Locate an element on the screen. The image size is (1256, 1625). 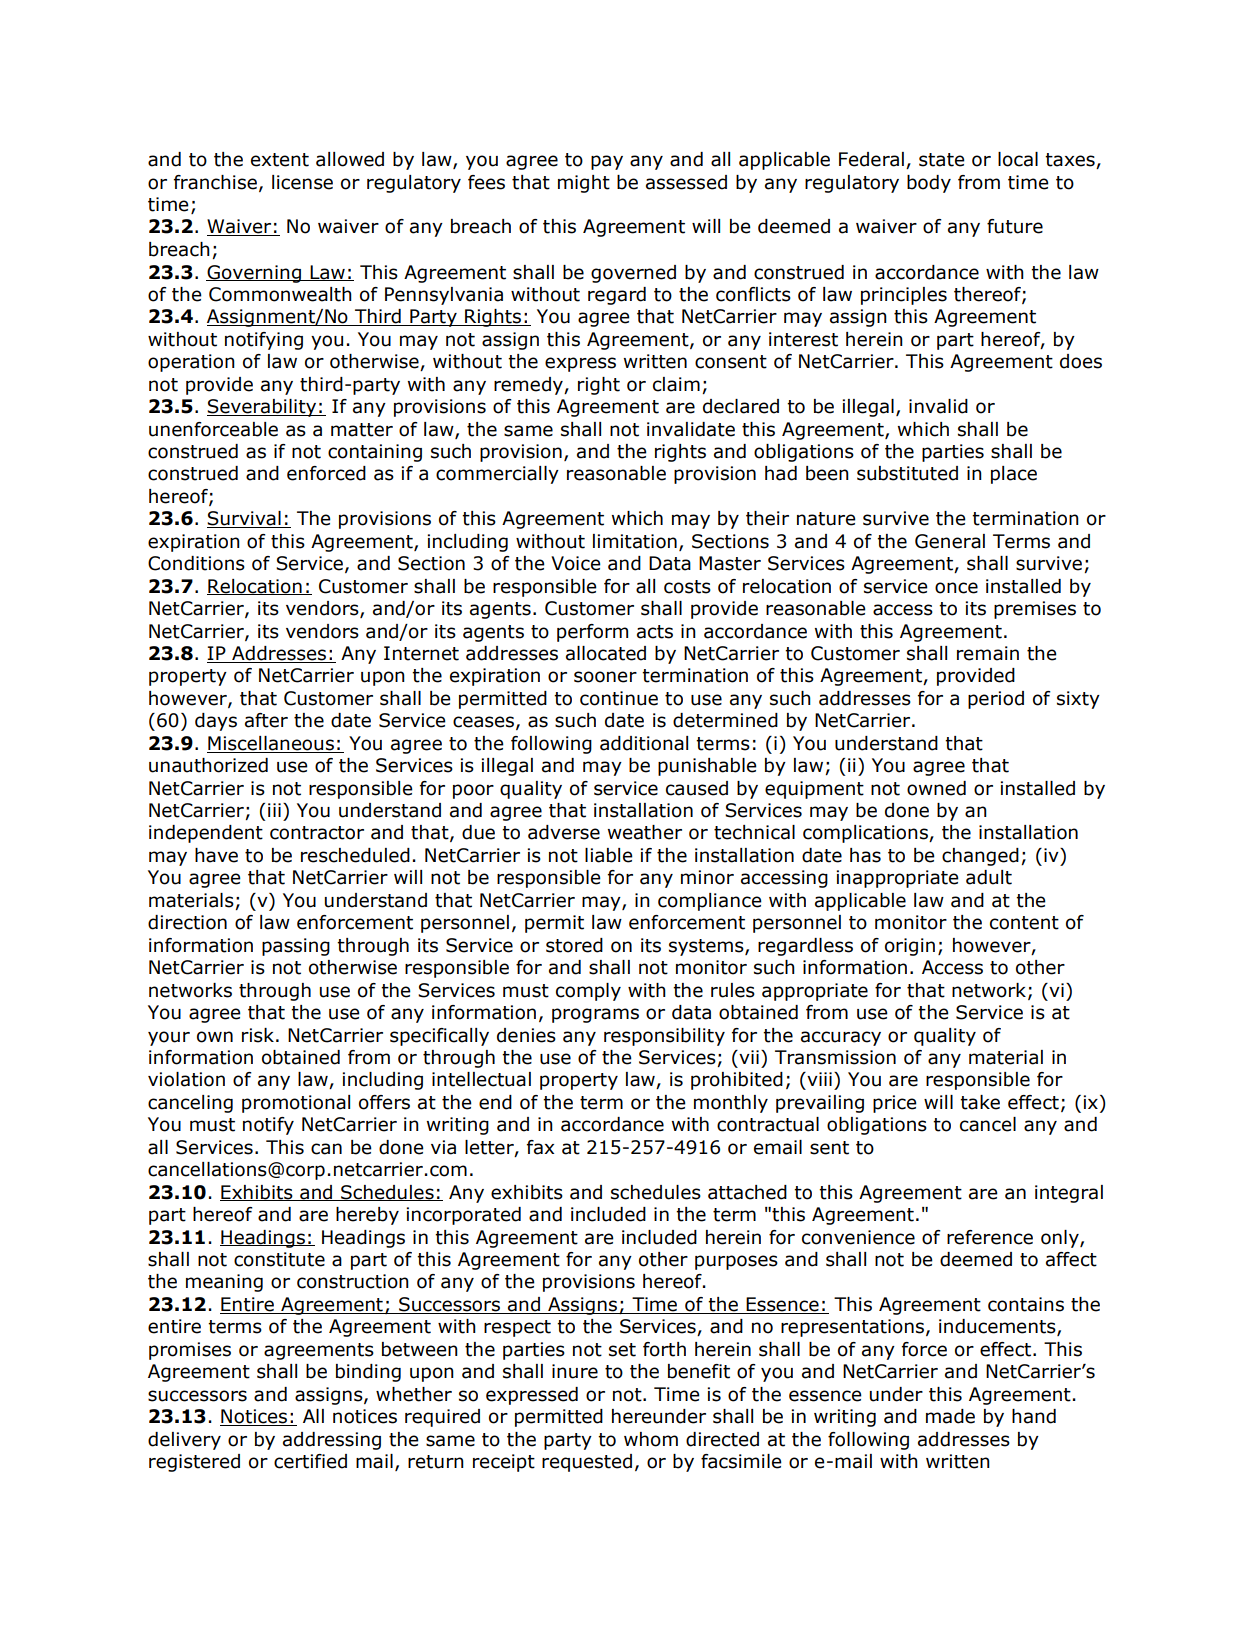
contractor is located at coordinates (317, 833).
